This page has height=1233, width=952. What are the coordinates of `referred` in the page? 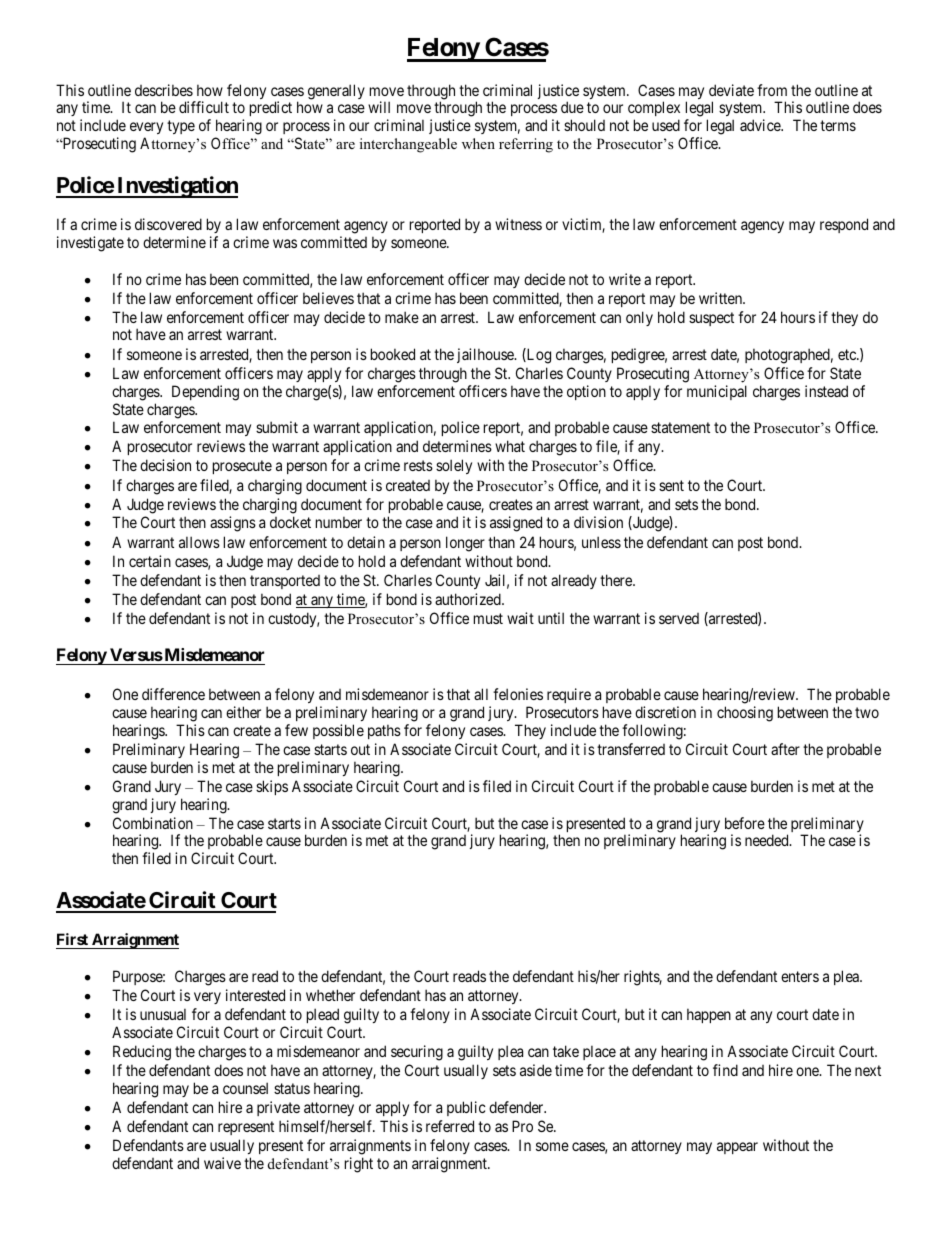 It's located at (450, 1126).
